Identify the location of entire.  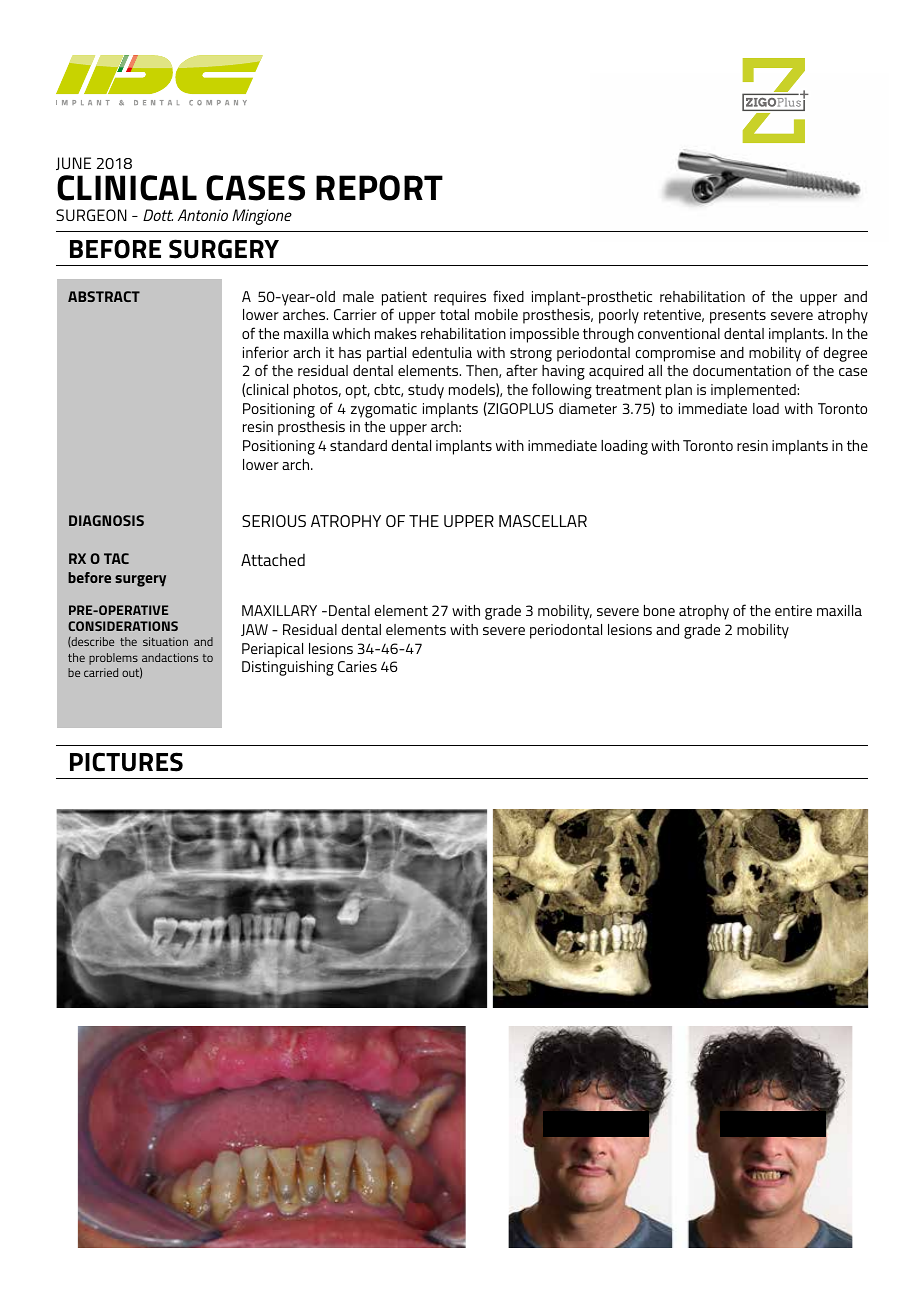
(793, 610).
